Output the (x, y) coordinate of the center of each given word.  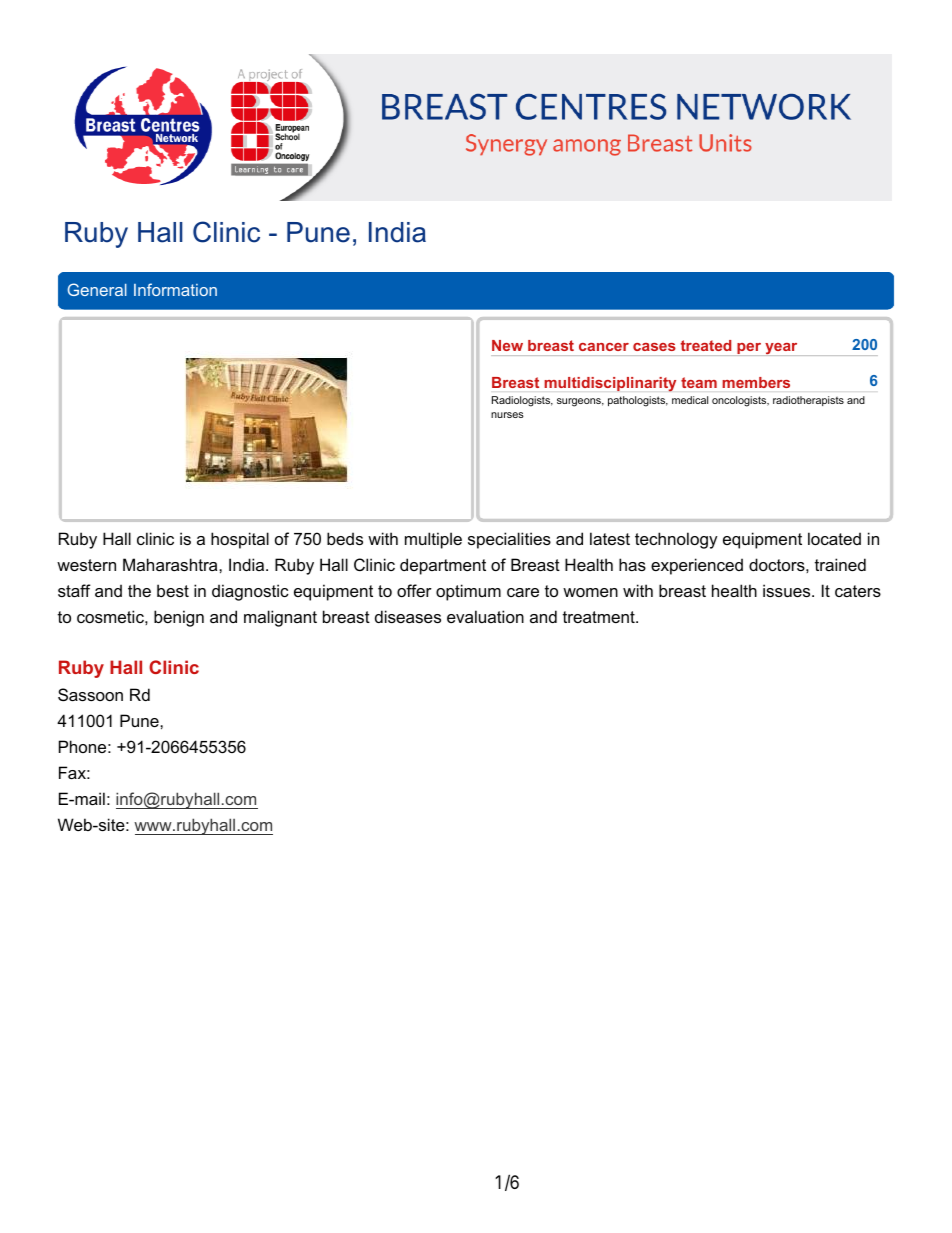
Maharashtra (171, 564)
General (97, 289)
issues (788, 590)
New (507, 345)
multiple (433, 540)
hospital (240, 540)
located (834, 538)
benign (179, 618)
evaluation (485, 616)
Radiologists (522, 401)
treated (706, 345)
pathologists (638, 401)
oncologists (740, 401)
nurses (507, 415)
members (756, 382)
